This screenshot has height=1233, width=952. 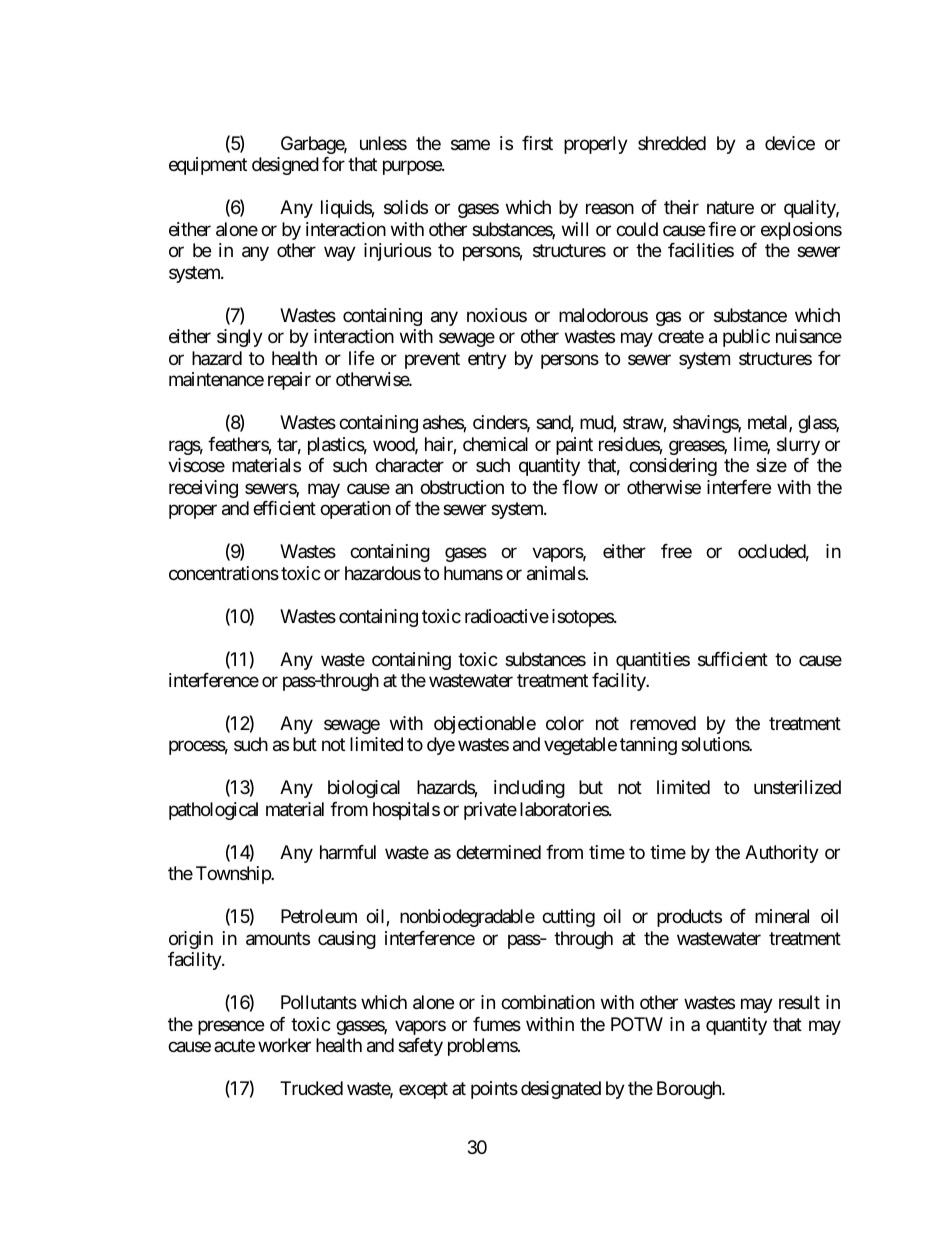 I want to click on first, so click(x=537, y=143).
